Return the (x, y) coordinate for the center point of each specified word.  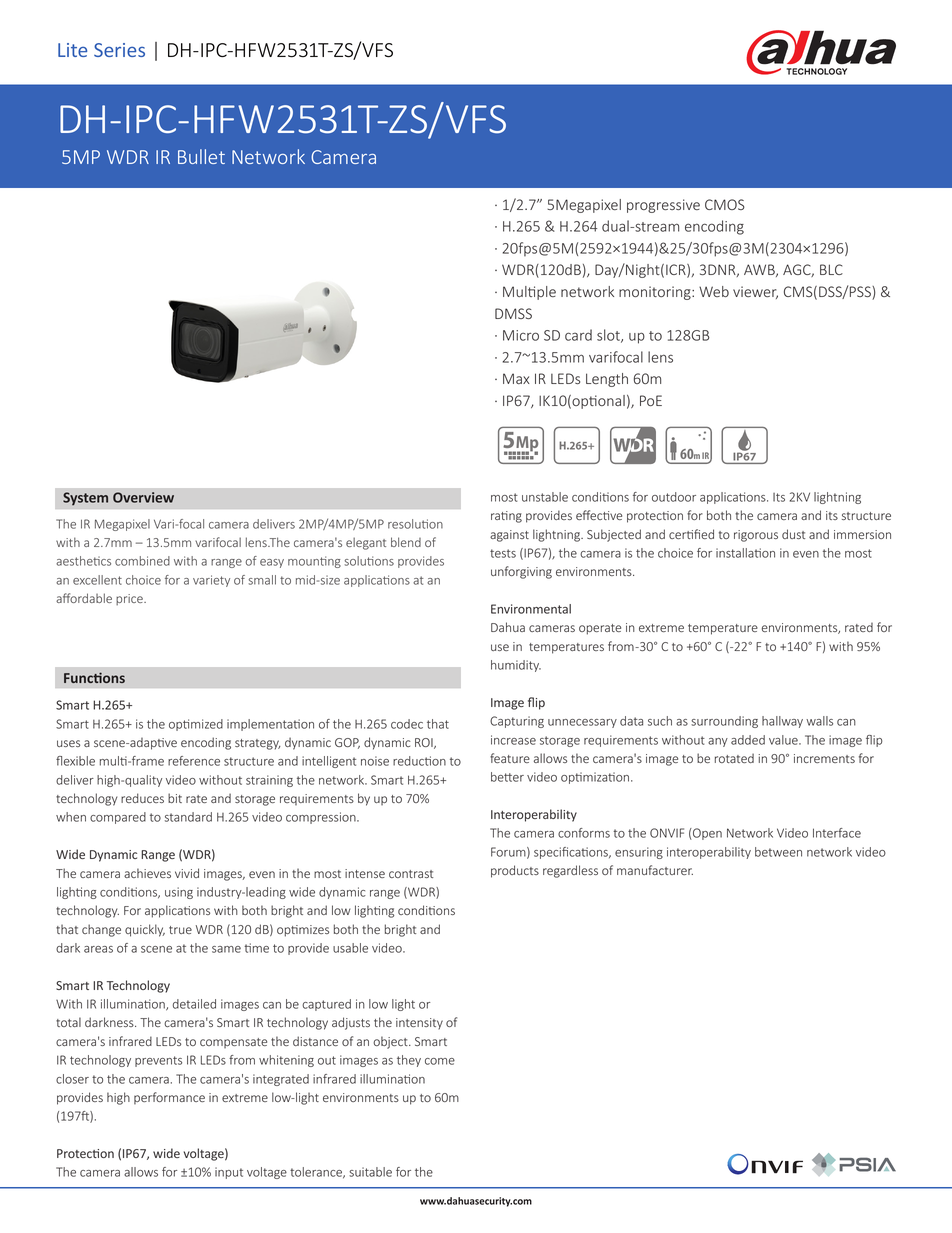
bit (175, 798)
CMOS (725, 204)
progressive (663, 206)
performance (169, 1098)
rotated (734, 758)
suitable (370, 1172)
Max (516, 378)
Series (119, 50)
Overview (143, 497)
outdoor (674, 497)
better (507, 777)
